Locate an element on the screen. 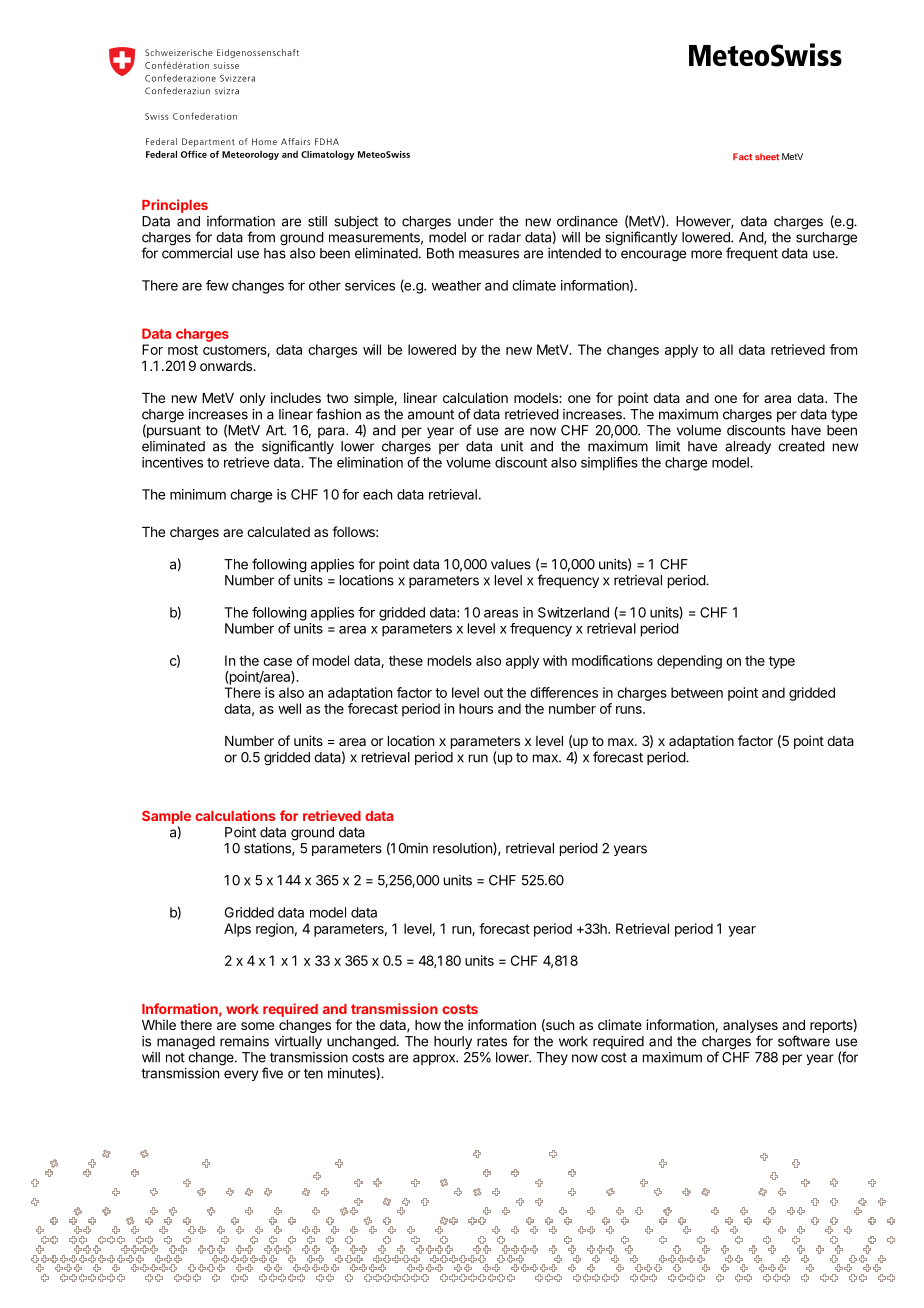  sheet is located at coordinates (767, 157).
